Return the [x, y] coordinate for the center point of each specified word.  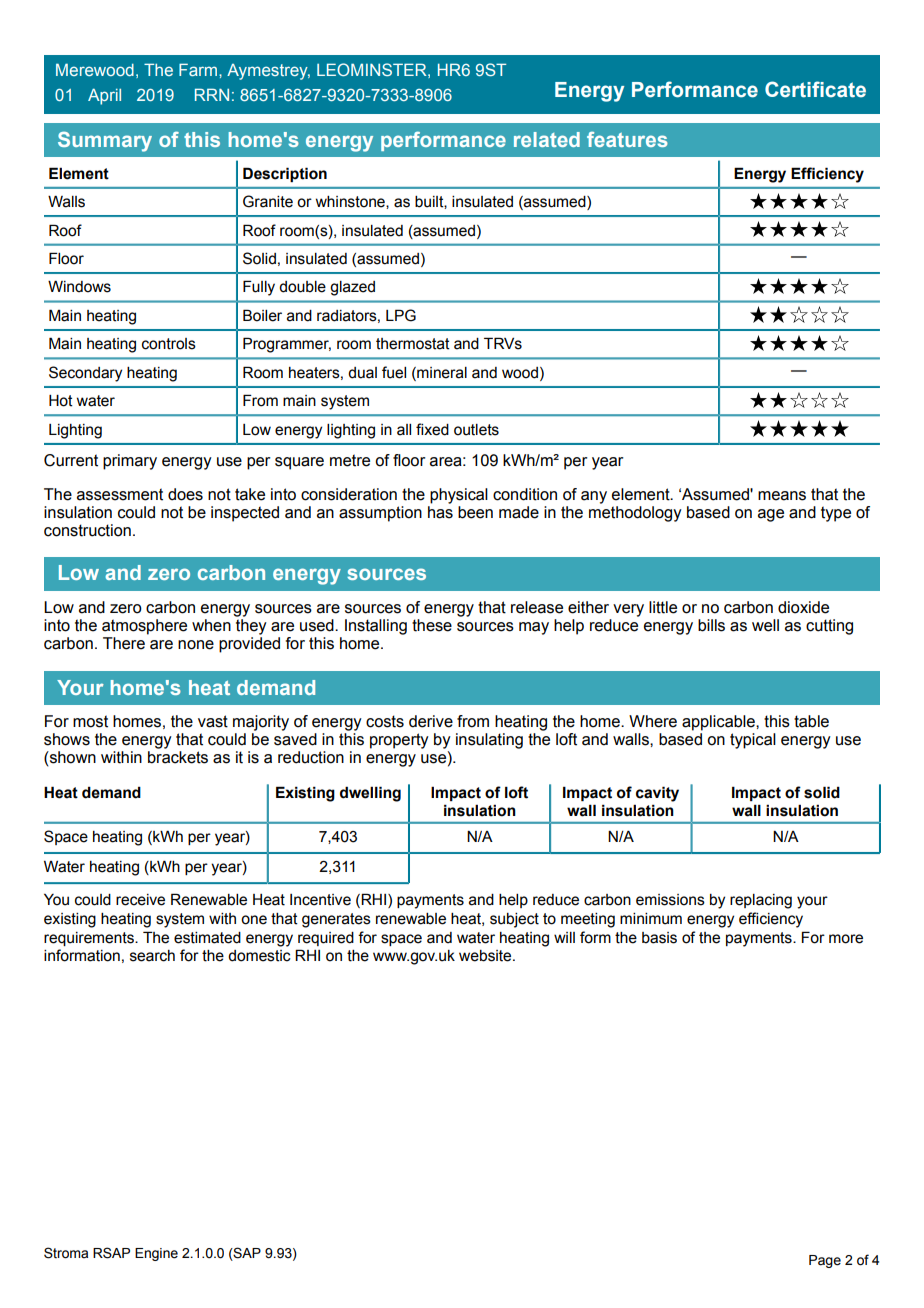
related [547, 139]
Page [825, 1261]
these [432, 625]
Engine [156, 1254]
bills [711, 625]
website [486, 956]
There [124, 643]
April [104, 96]
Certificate [815, 89]
